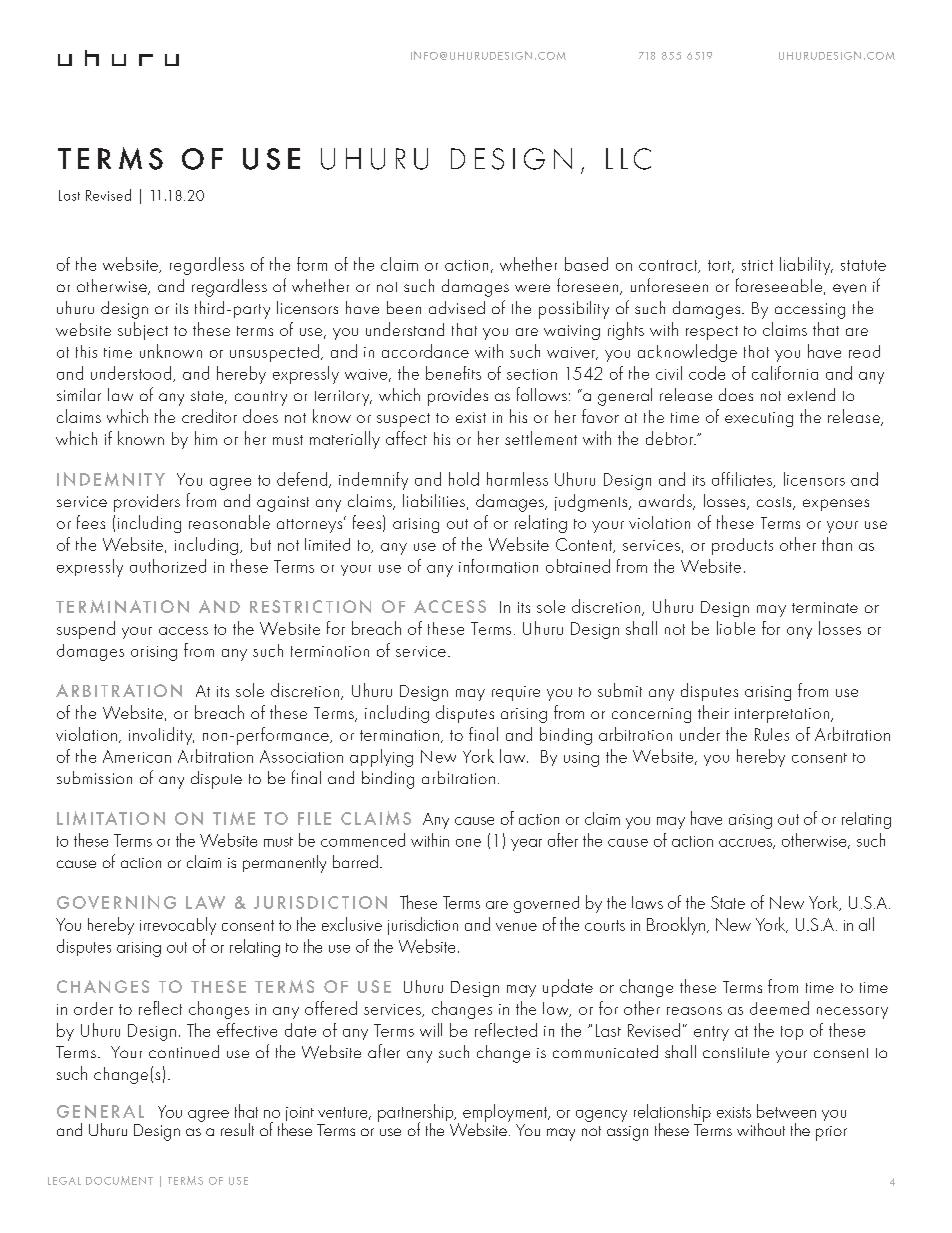 Image resolution: width=952 pixels, height=1233 pixels. What do you see at coordinates (578, 566) in the screenshot?
I see `obtained` at bounding box center [578, 566].
